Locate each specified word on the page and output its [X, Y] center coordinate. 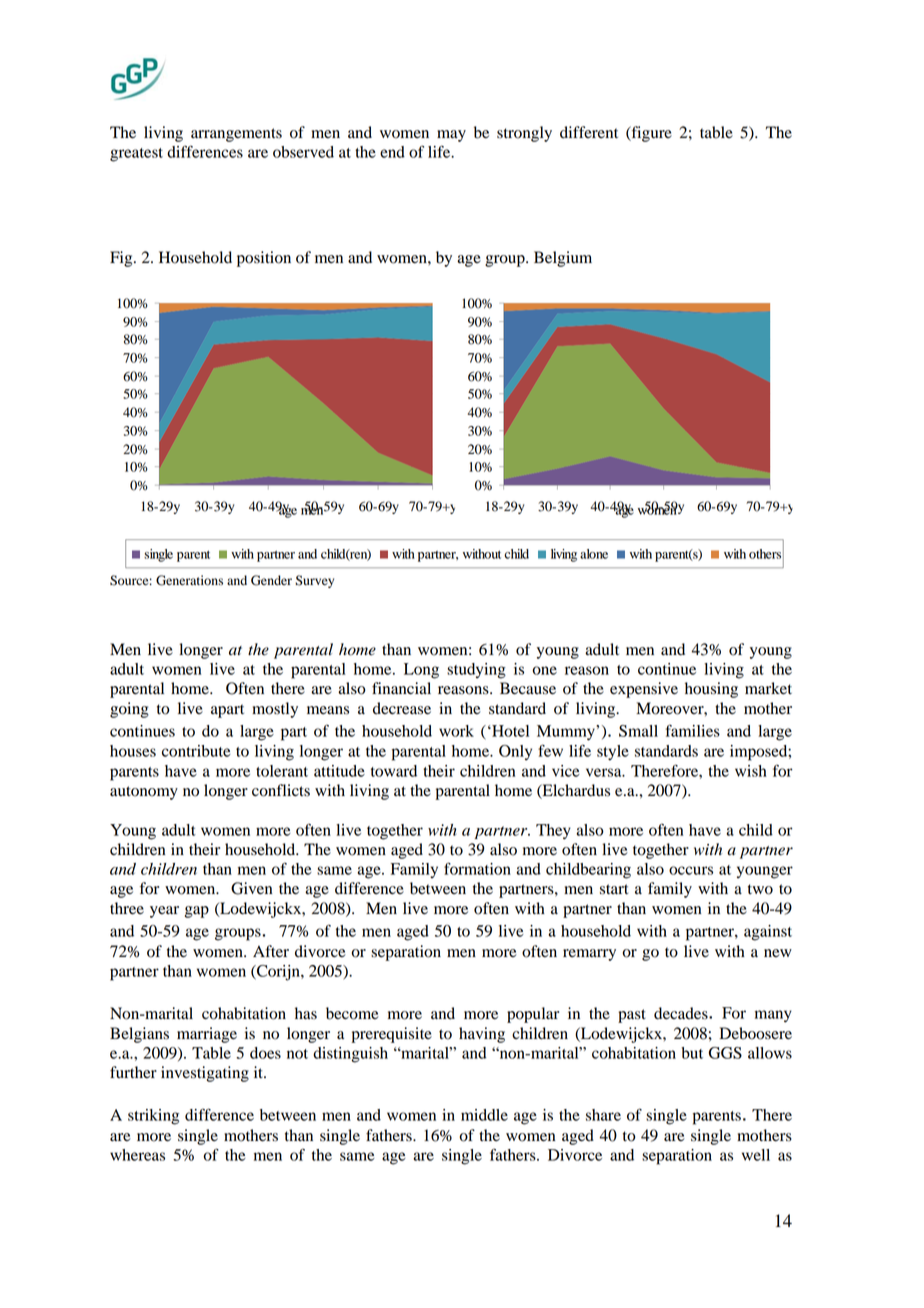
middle [484, 1115]
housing [711, 690]
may [451, 136]
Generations [189, 580]
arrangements [236, 135]
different [589, 132]
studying [476, 671]
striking [153, 1117]
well [756, 1155]
